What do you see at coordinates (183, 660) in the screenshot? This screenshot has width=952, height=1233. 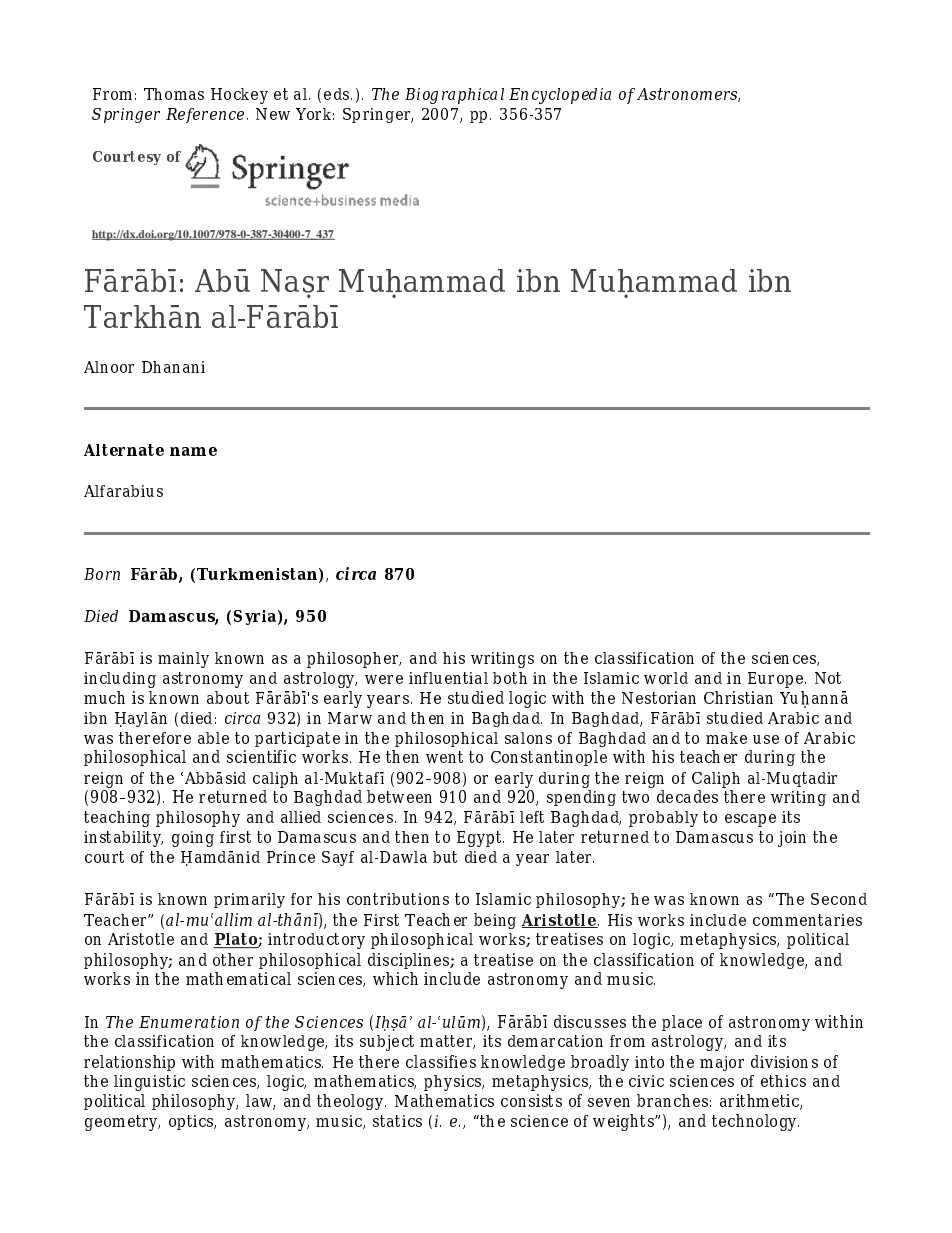 I see `mainly` at bounding box center [183, 660].
